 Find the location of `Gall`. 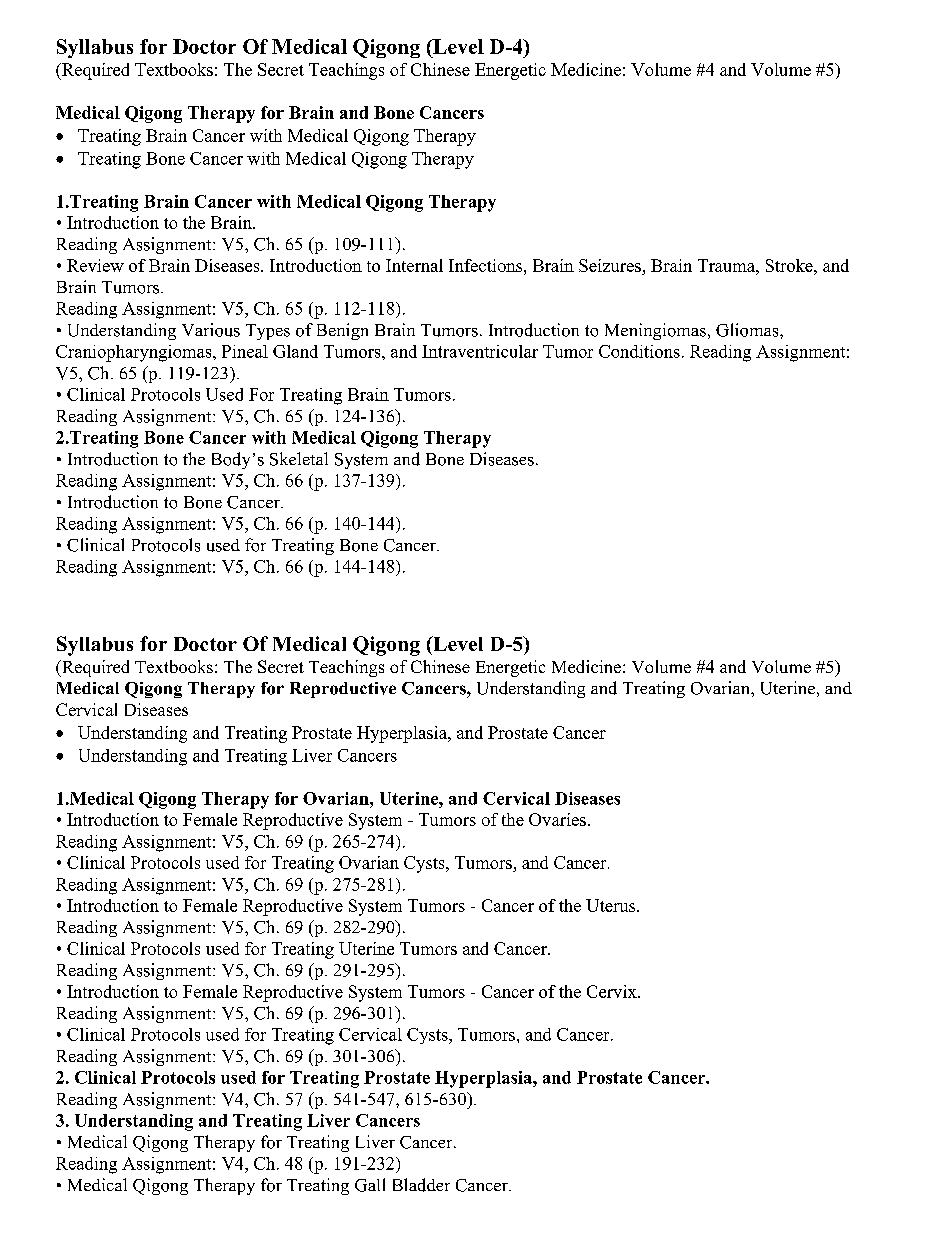

Gall is located at coordinates (370, 1185).
